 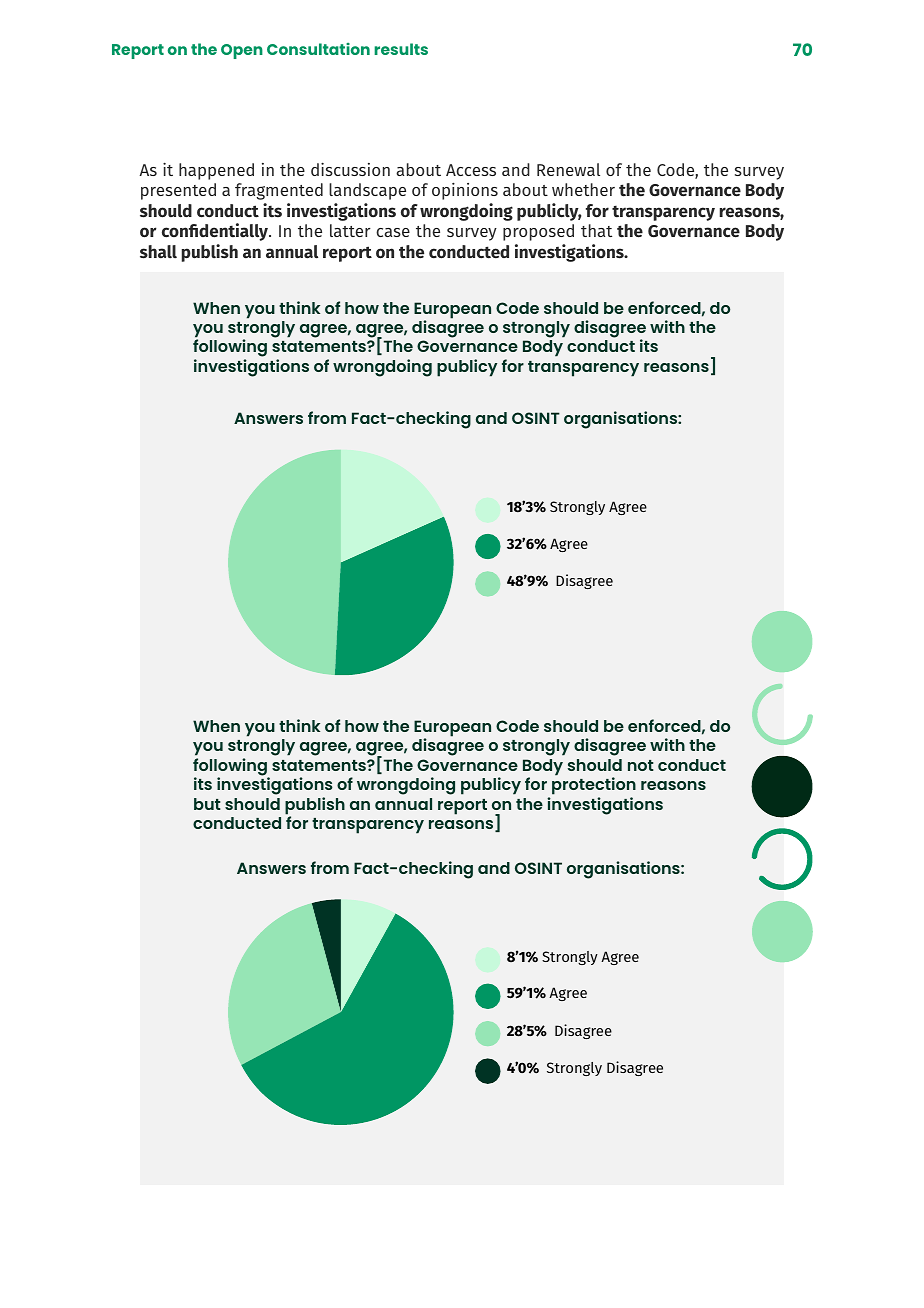 What do you see at coordinates (207, 804) in the screenshot?
I see `but` at bounding box center [207, 804].
